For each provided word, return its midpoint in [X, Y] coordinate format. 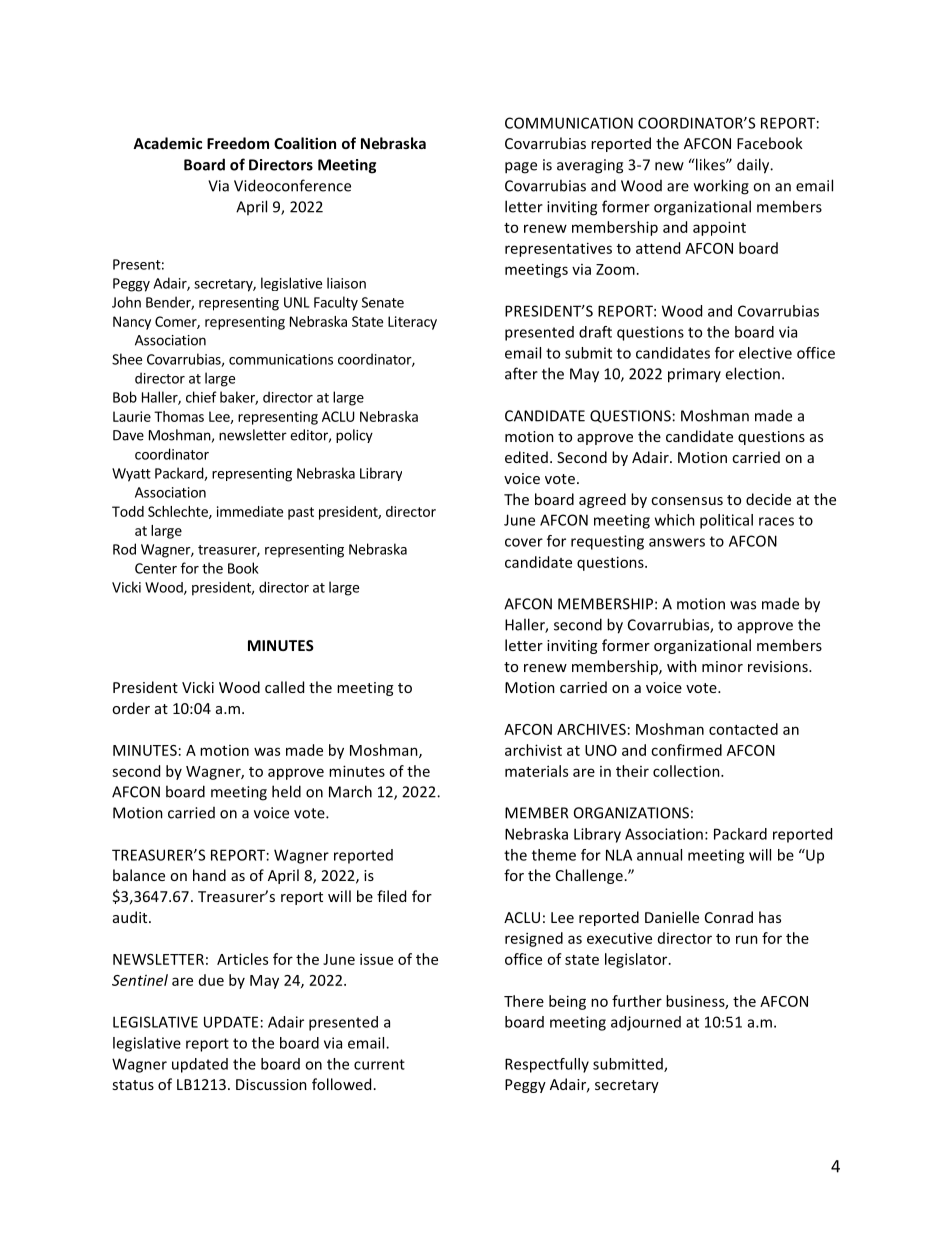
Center [156, 568]
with [682, 666]
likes [711, 164]
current [379, 1064]
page [521, 168]
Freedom [238, 143]
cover [524, 542]
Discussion [271, 1084]
